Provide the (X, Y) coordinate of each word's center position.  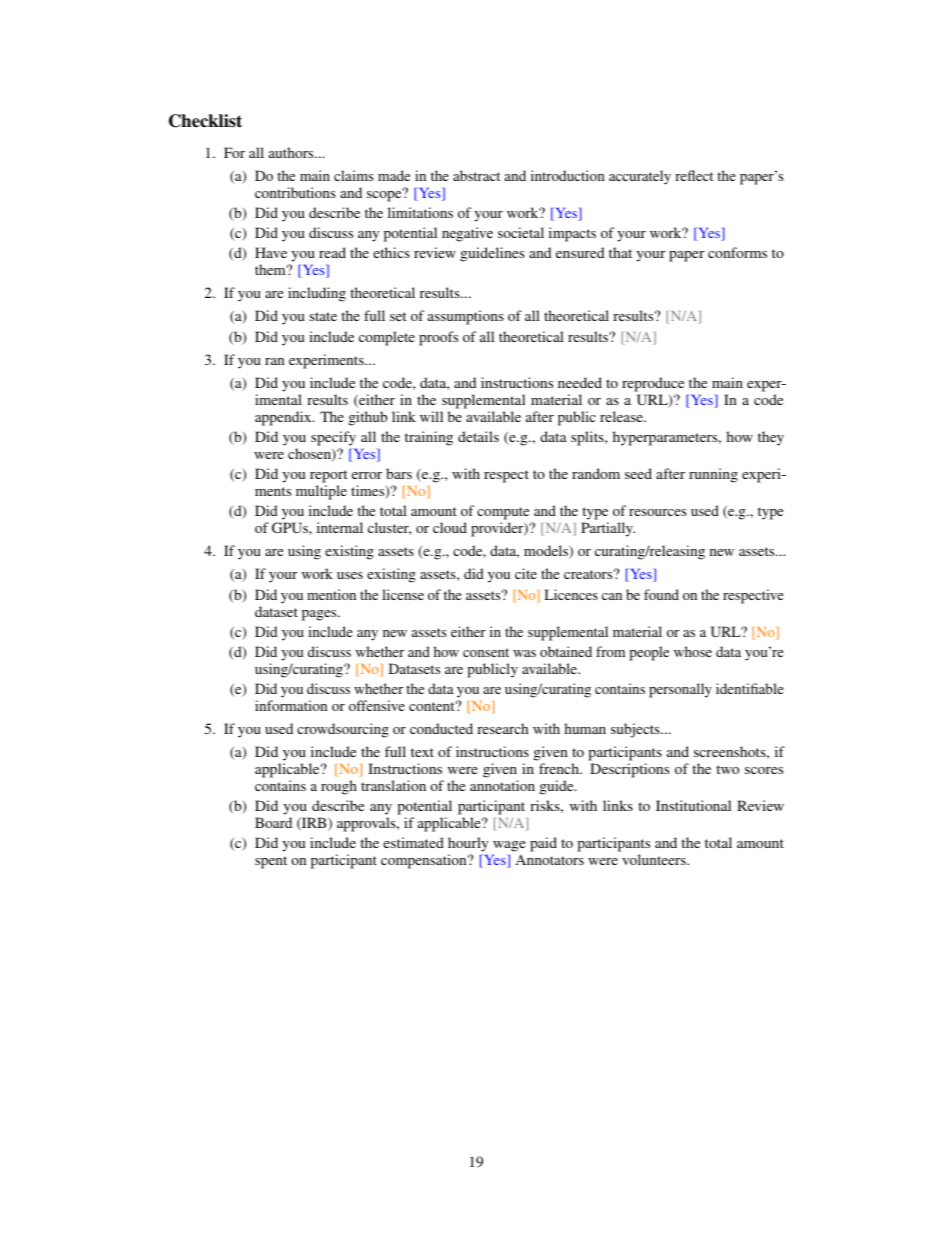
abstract (476, 175)
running (713, 475)
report (328, 476)
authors (292, 152)
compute (503, 513)
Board (273, 822)
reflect (694, 175)
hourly (468, 846)
